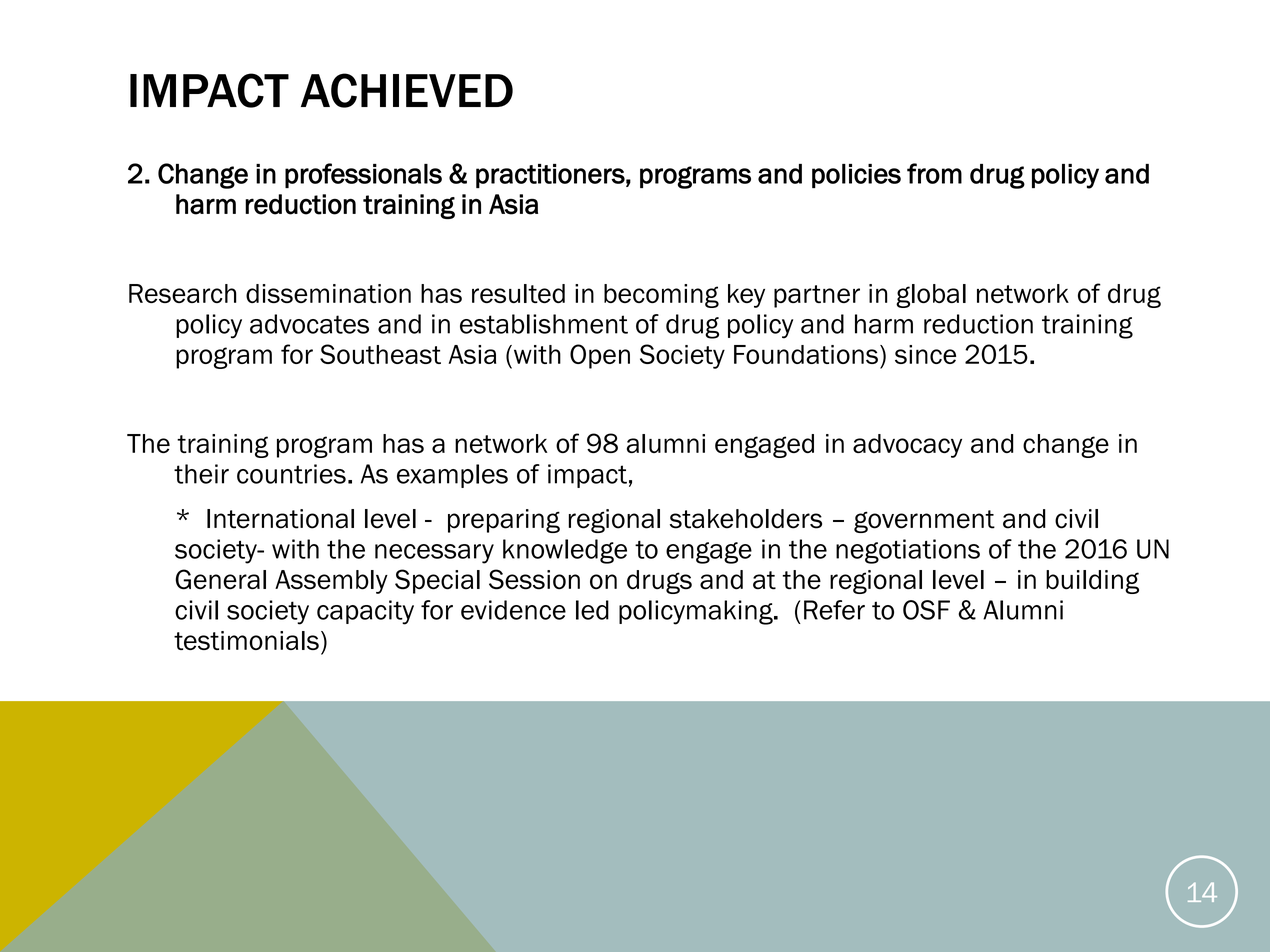 The image size is (1270, 952). I want to click on dissemination, so click(328, 293).
